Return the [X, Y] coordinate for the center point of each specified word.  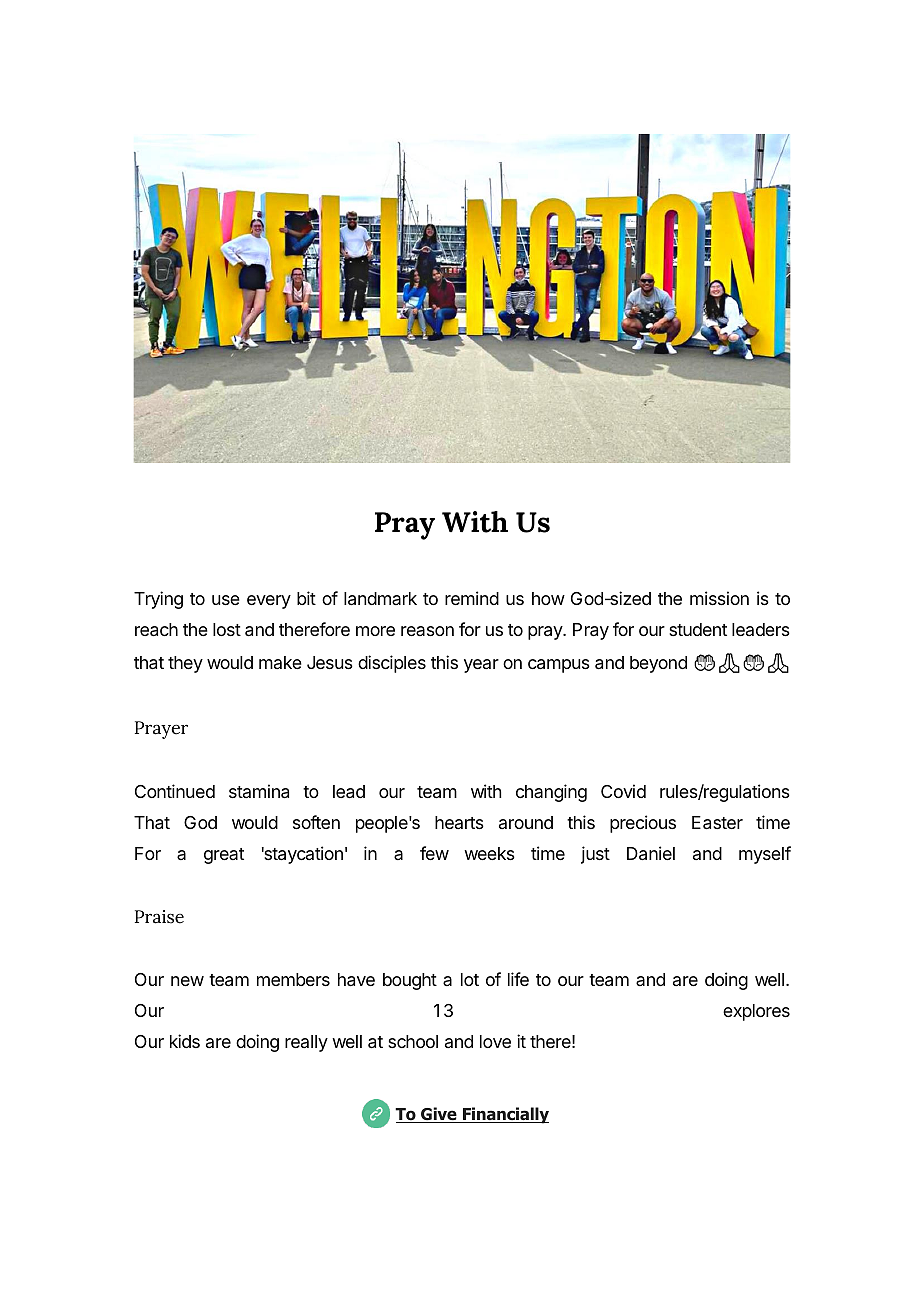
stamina [259, 791]
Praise [159, 917]
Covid [623, 791]
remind [472, 598]
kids [185, 1041]
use [226, 600]
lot [470, 979]
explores [756, 1012]
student [698, 629]
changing [551, 793]
